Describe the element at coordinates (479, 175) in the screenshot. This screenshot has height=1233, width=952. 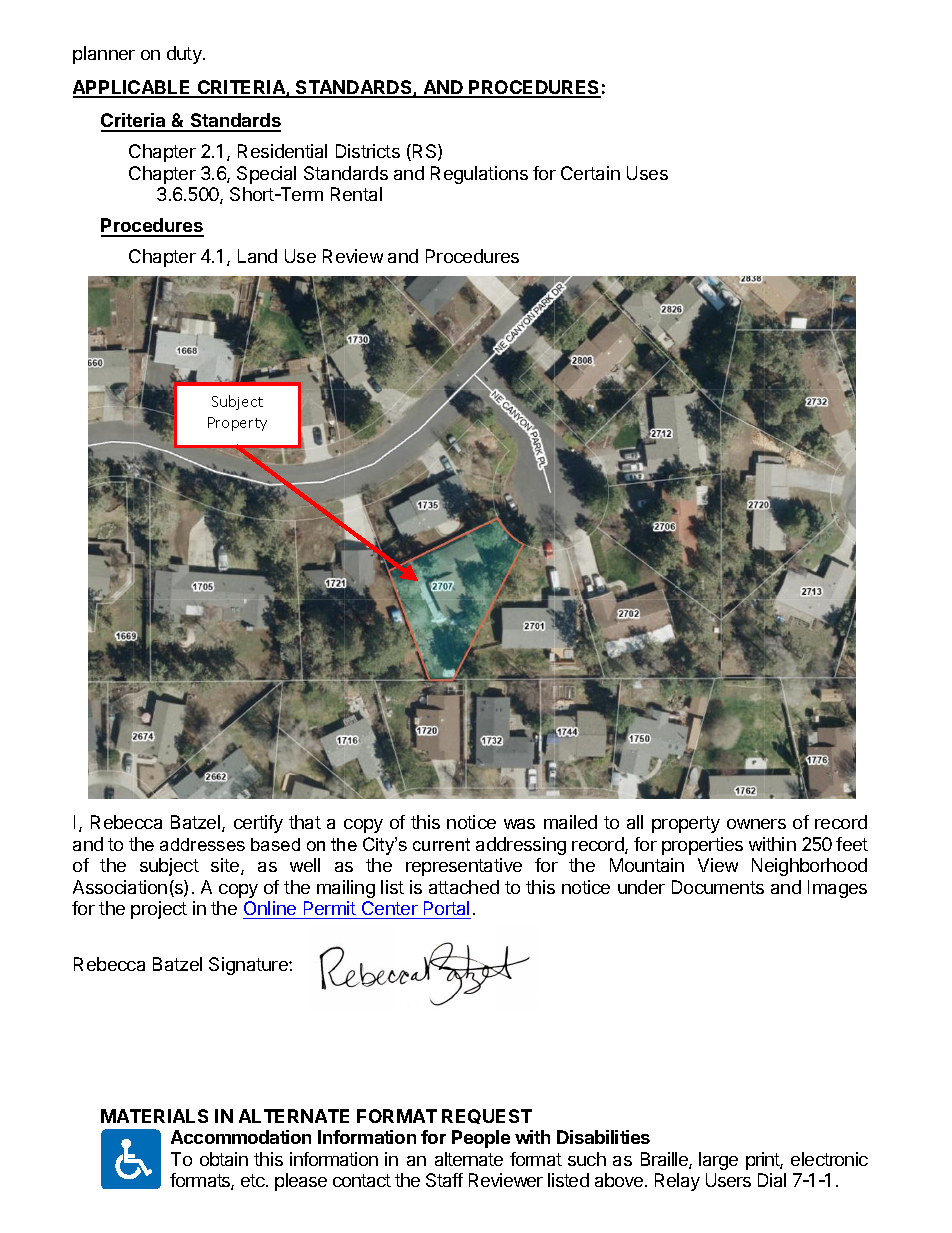
I see `Regulations` at that location.
